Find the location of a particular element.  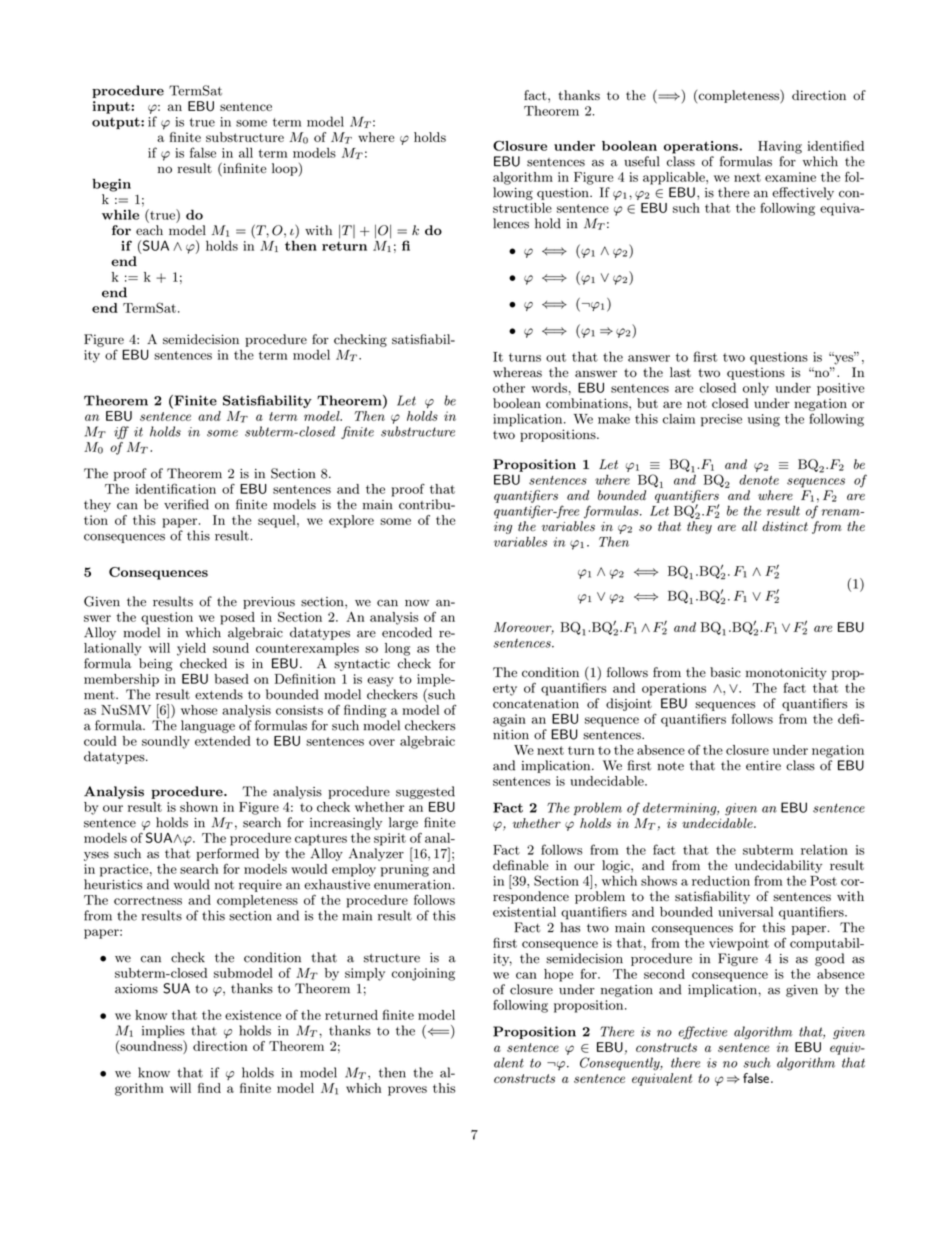

output is located at coordinates (117, 123).
